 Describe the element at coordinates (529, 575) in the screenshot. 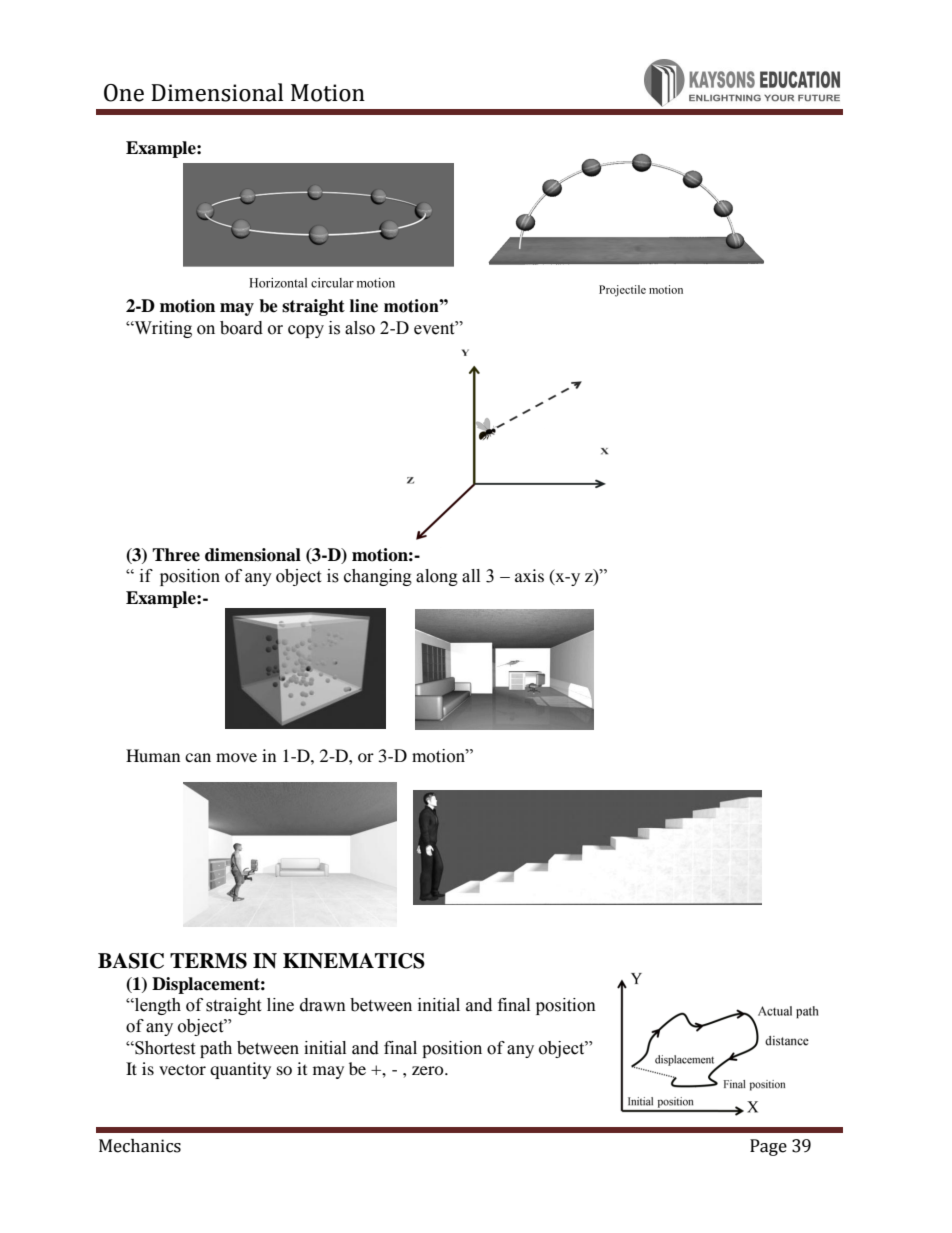

I see `axis` at that location.
